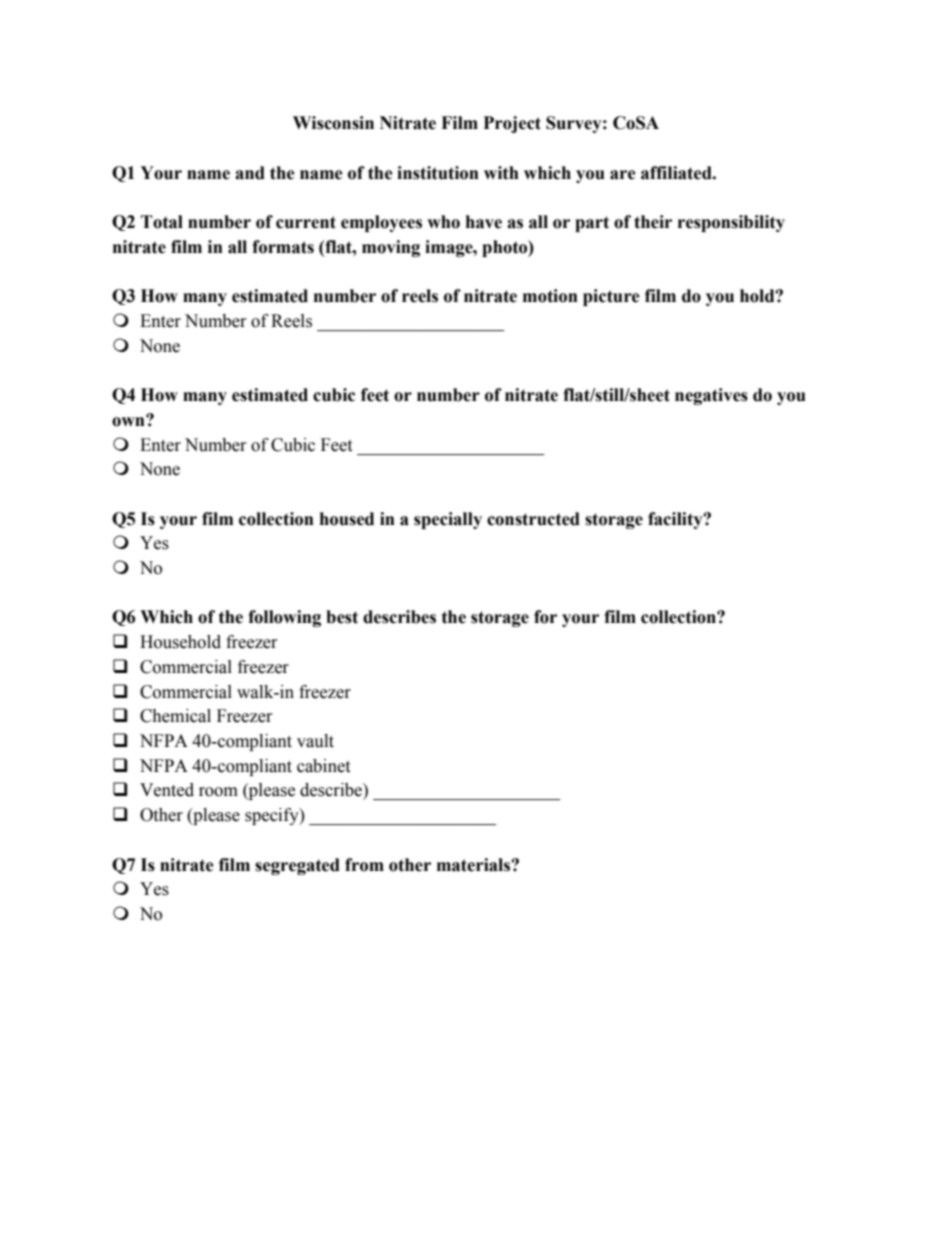 The width and height of the screenshot is (952, 1233). Describe the element at coordinates (129, 421) in the screenshot. I see `own` at that location.
